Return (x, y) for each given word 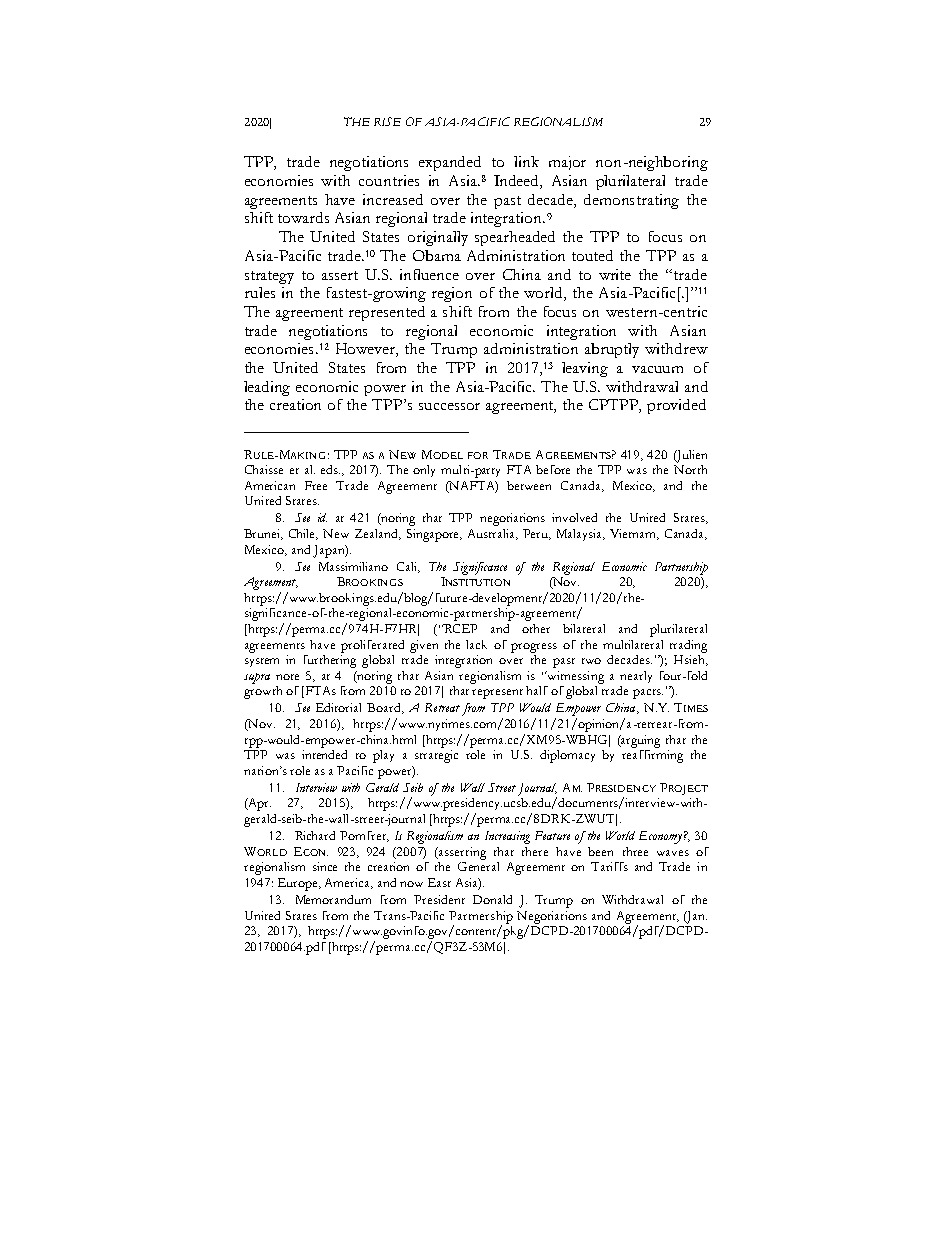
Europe (299, 884)
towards (303, 217)
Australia (493, 534)
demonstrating (631, 201)
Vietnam (634, 534)
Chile (303, 534)
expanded (450, 163)
